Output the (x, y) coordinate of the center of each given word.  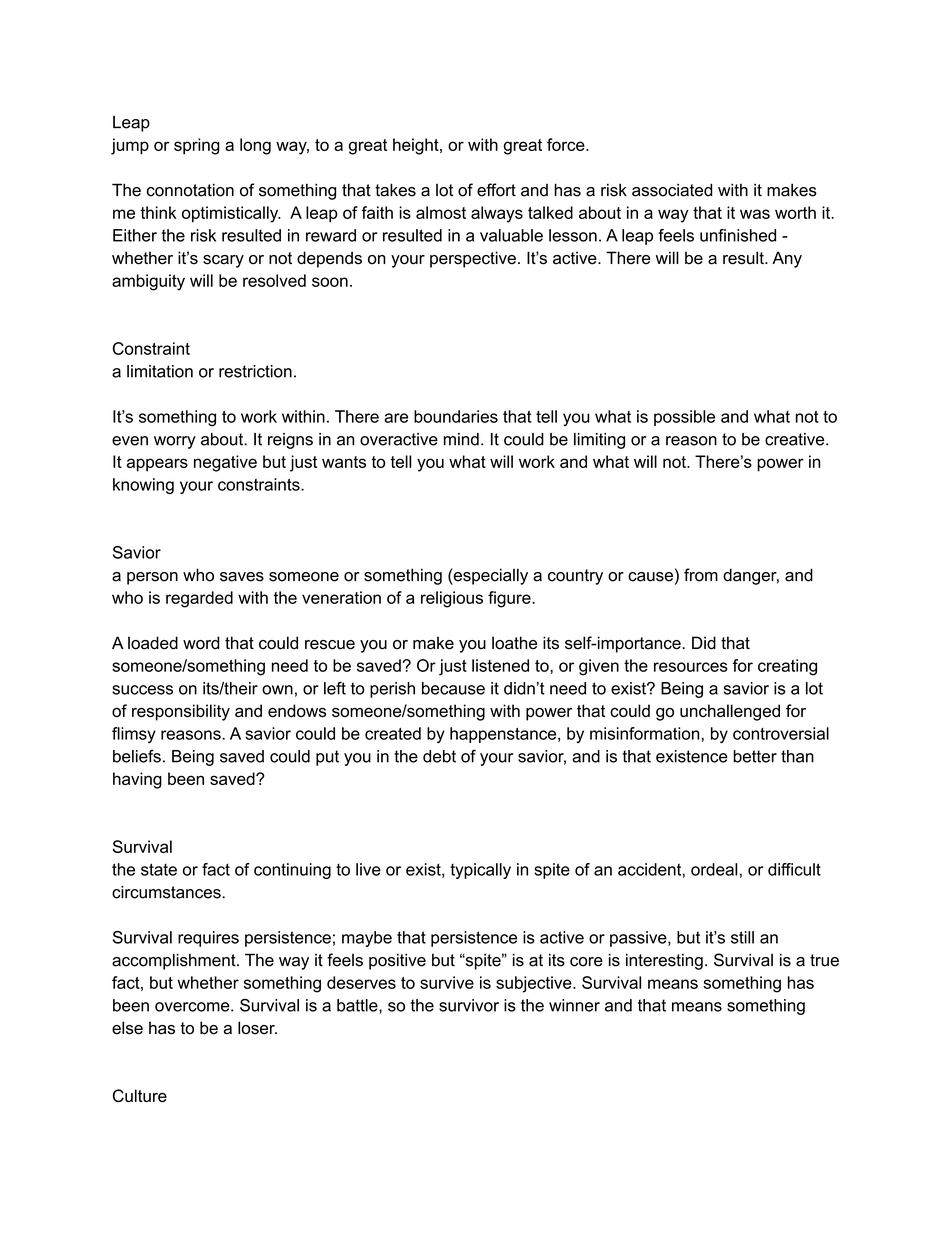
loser (257, 1028)
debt (439, 756)
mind (461, 439)
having (137, 780)
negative (225, 463)
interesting (664, 961)
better (755, 756)
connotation (190, 190)
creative (796, 439)
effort (496, 190)
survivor (469, 1005)
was (755, 214)
